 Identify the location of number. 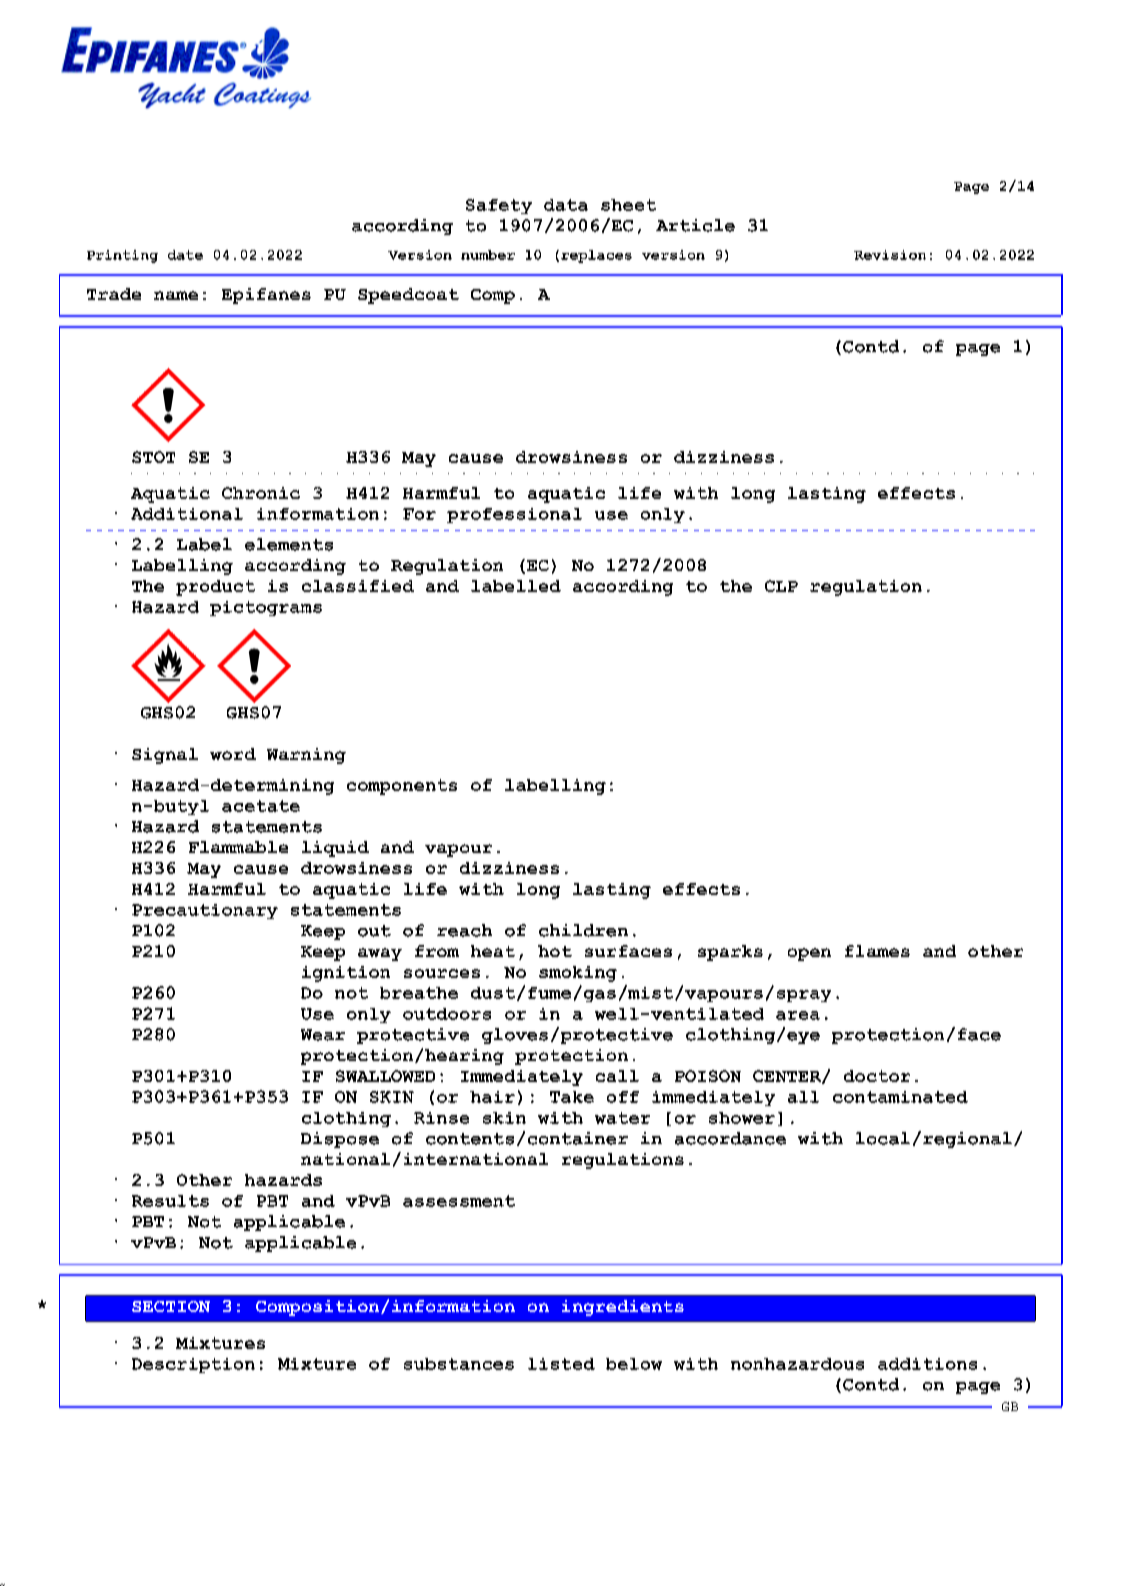
(488, 255).
